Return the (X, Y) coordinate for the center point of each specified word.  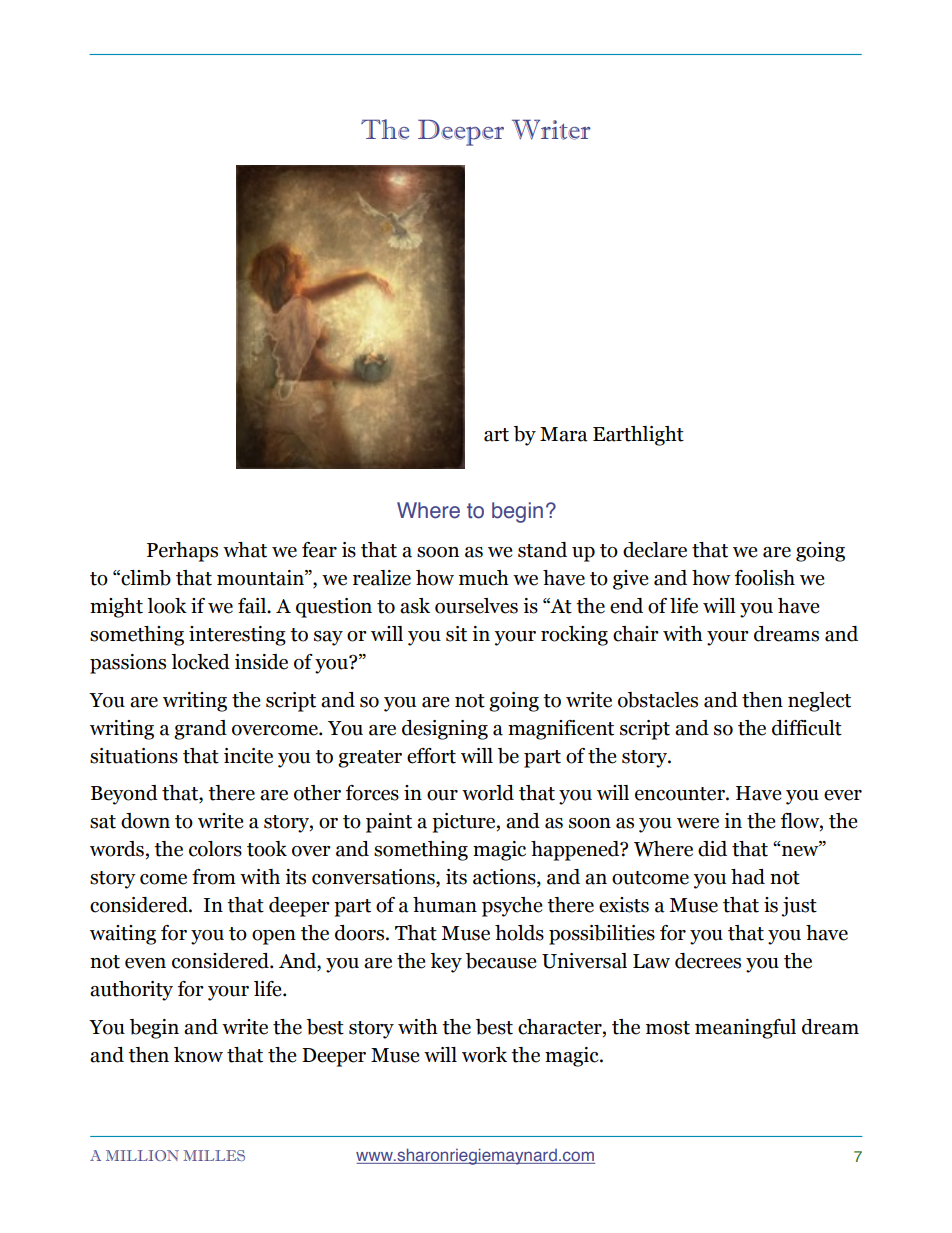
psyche (512, 907)
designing (445, 730)
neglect (819, 702)
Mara (564, 434)
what (245, 550)
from (214, 877)
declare (655, 550)
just (799, 907)
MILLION (142, 1155)
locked (200, 662)
